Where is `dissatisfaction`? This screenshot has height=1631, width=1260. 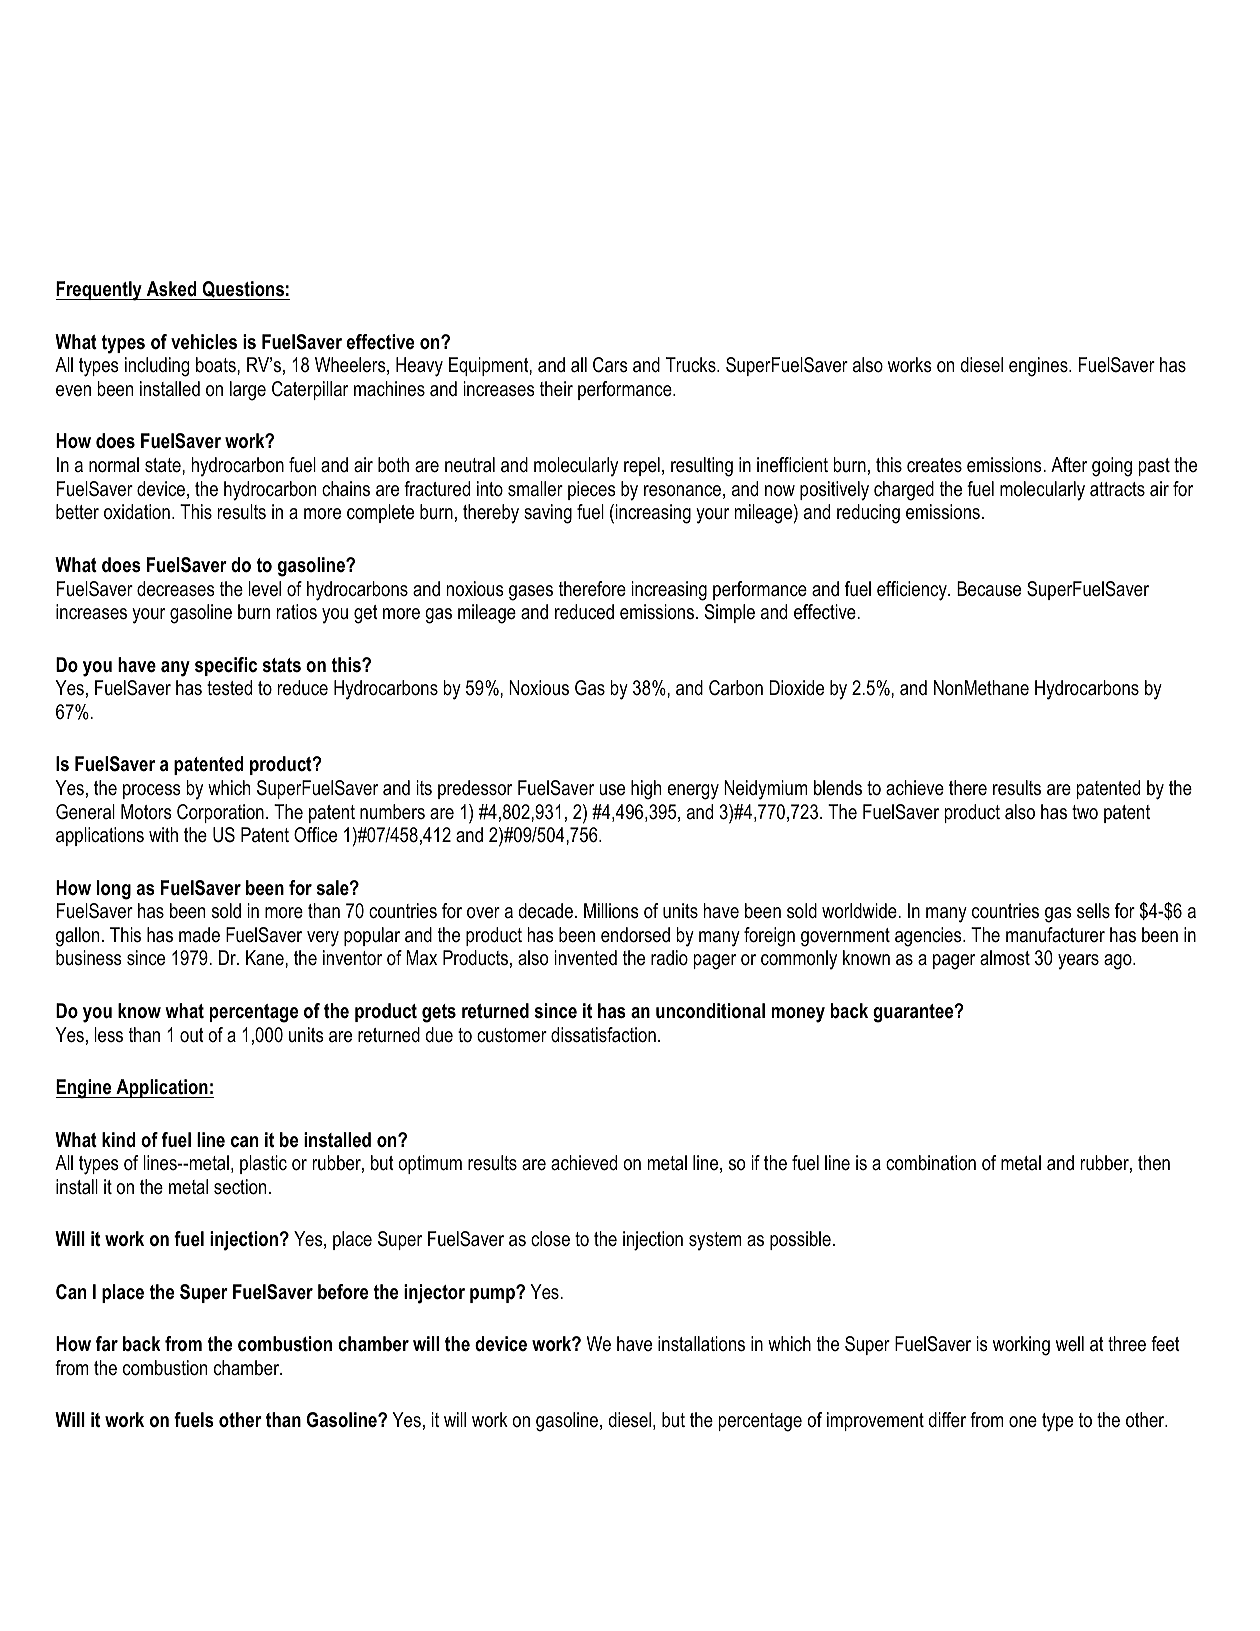 dissatisfaction is located at coordinates (603, 1035).
